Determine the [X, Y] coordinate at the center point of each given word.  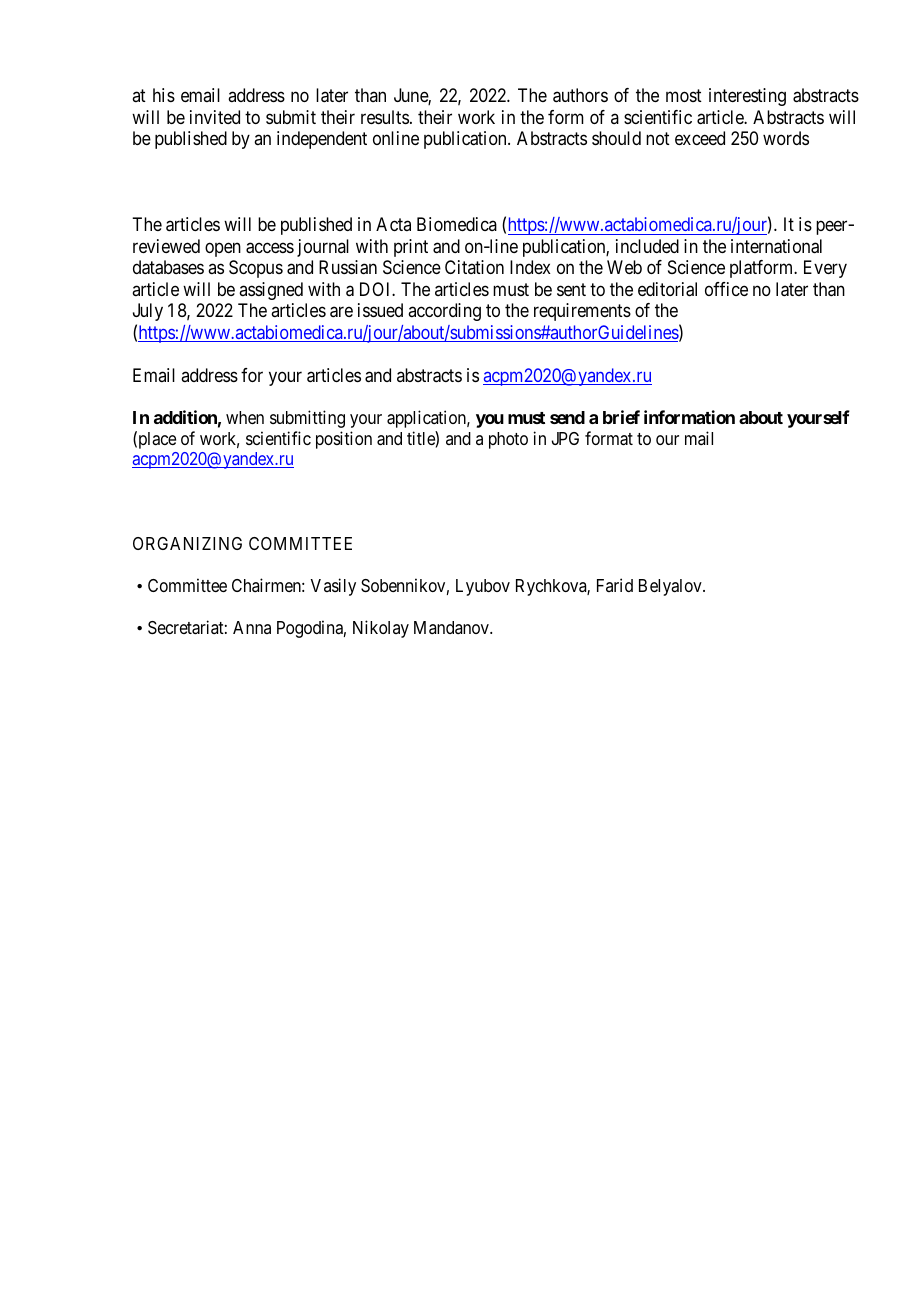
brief [621, 417]
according [444, 312]
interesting [747, 97]
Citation [474, 267]
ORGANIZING [187, 543]
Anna [252, 627]
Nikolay [381, 629]
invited [215, 117]
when [245, 417]
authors [580, 95]
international [776, 246]
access [270, 248]
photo [508, 440]
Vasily [333, 587]
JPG [565, 438]
